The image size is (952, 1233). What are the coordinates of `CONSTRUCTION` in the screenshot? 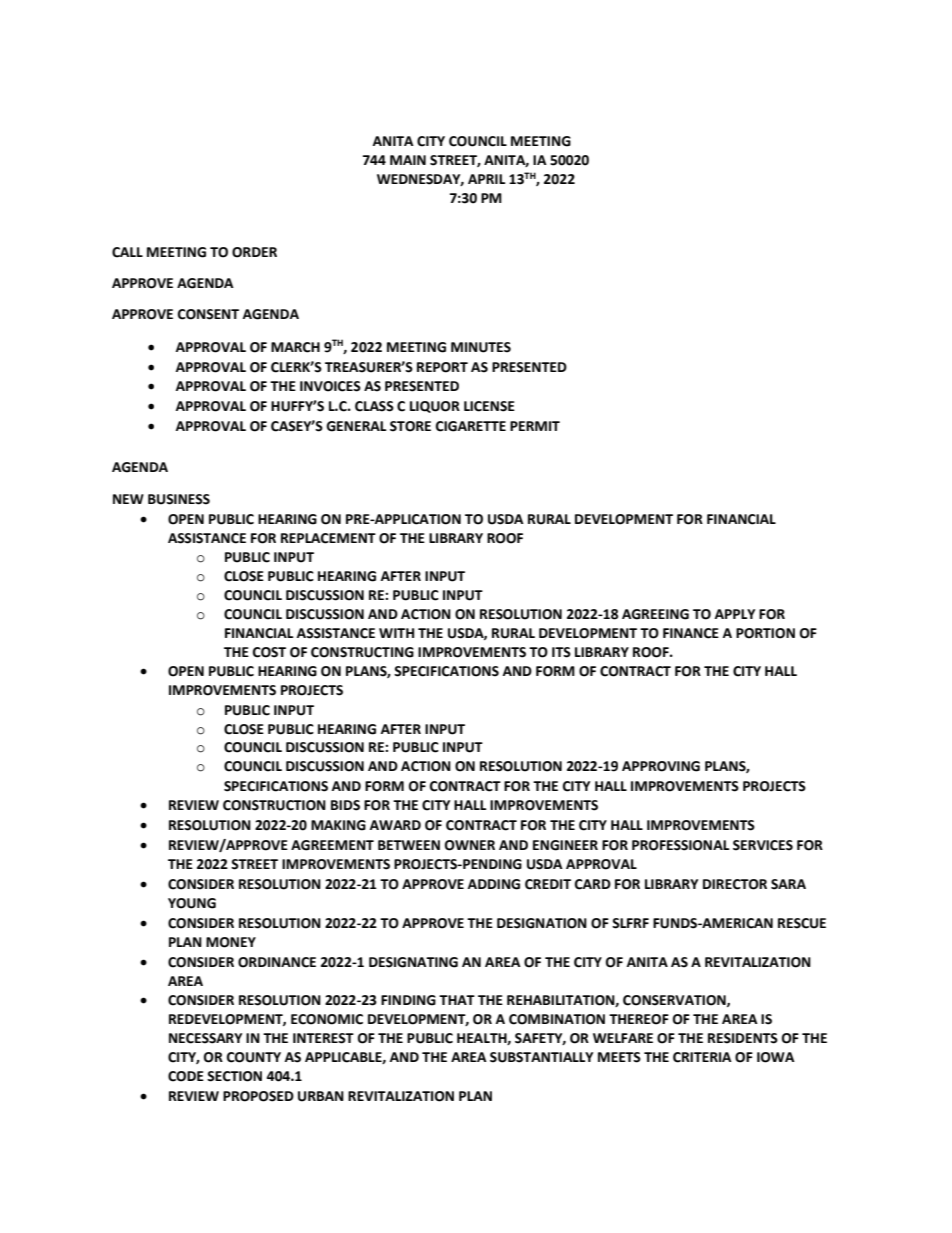 It's located at (274, 805).
